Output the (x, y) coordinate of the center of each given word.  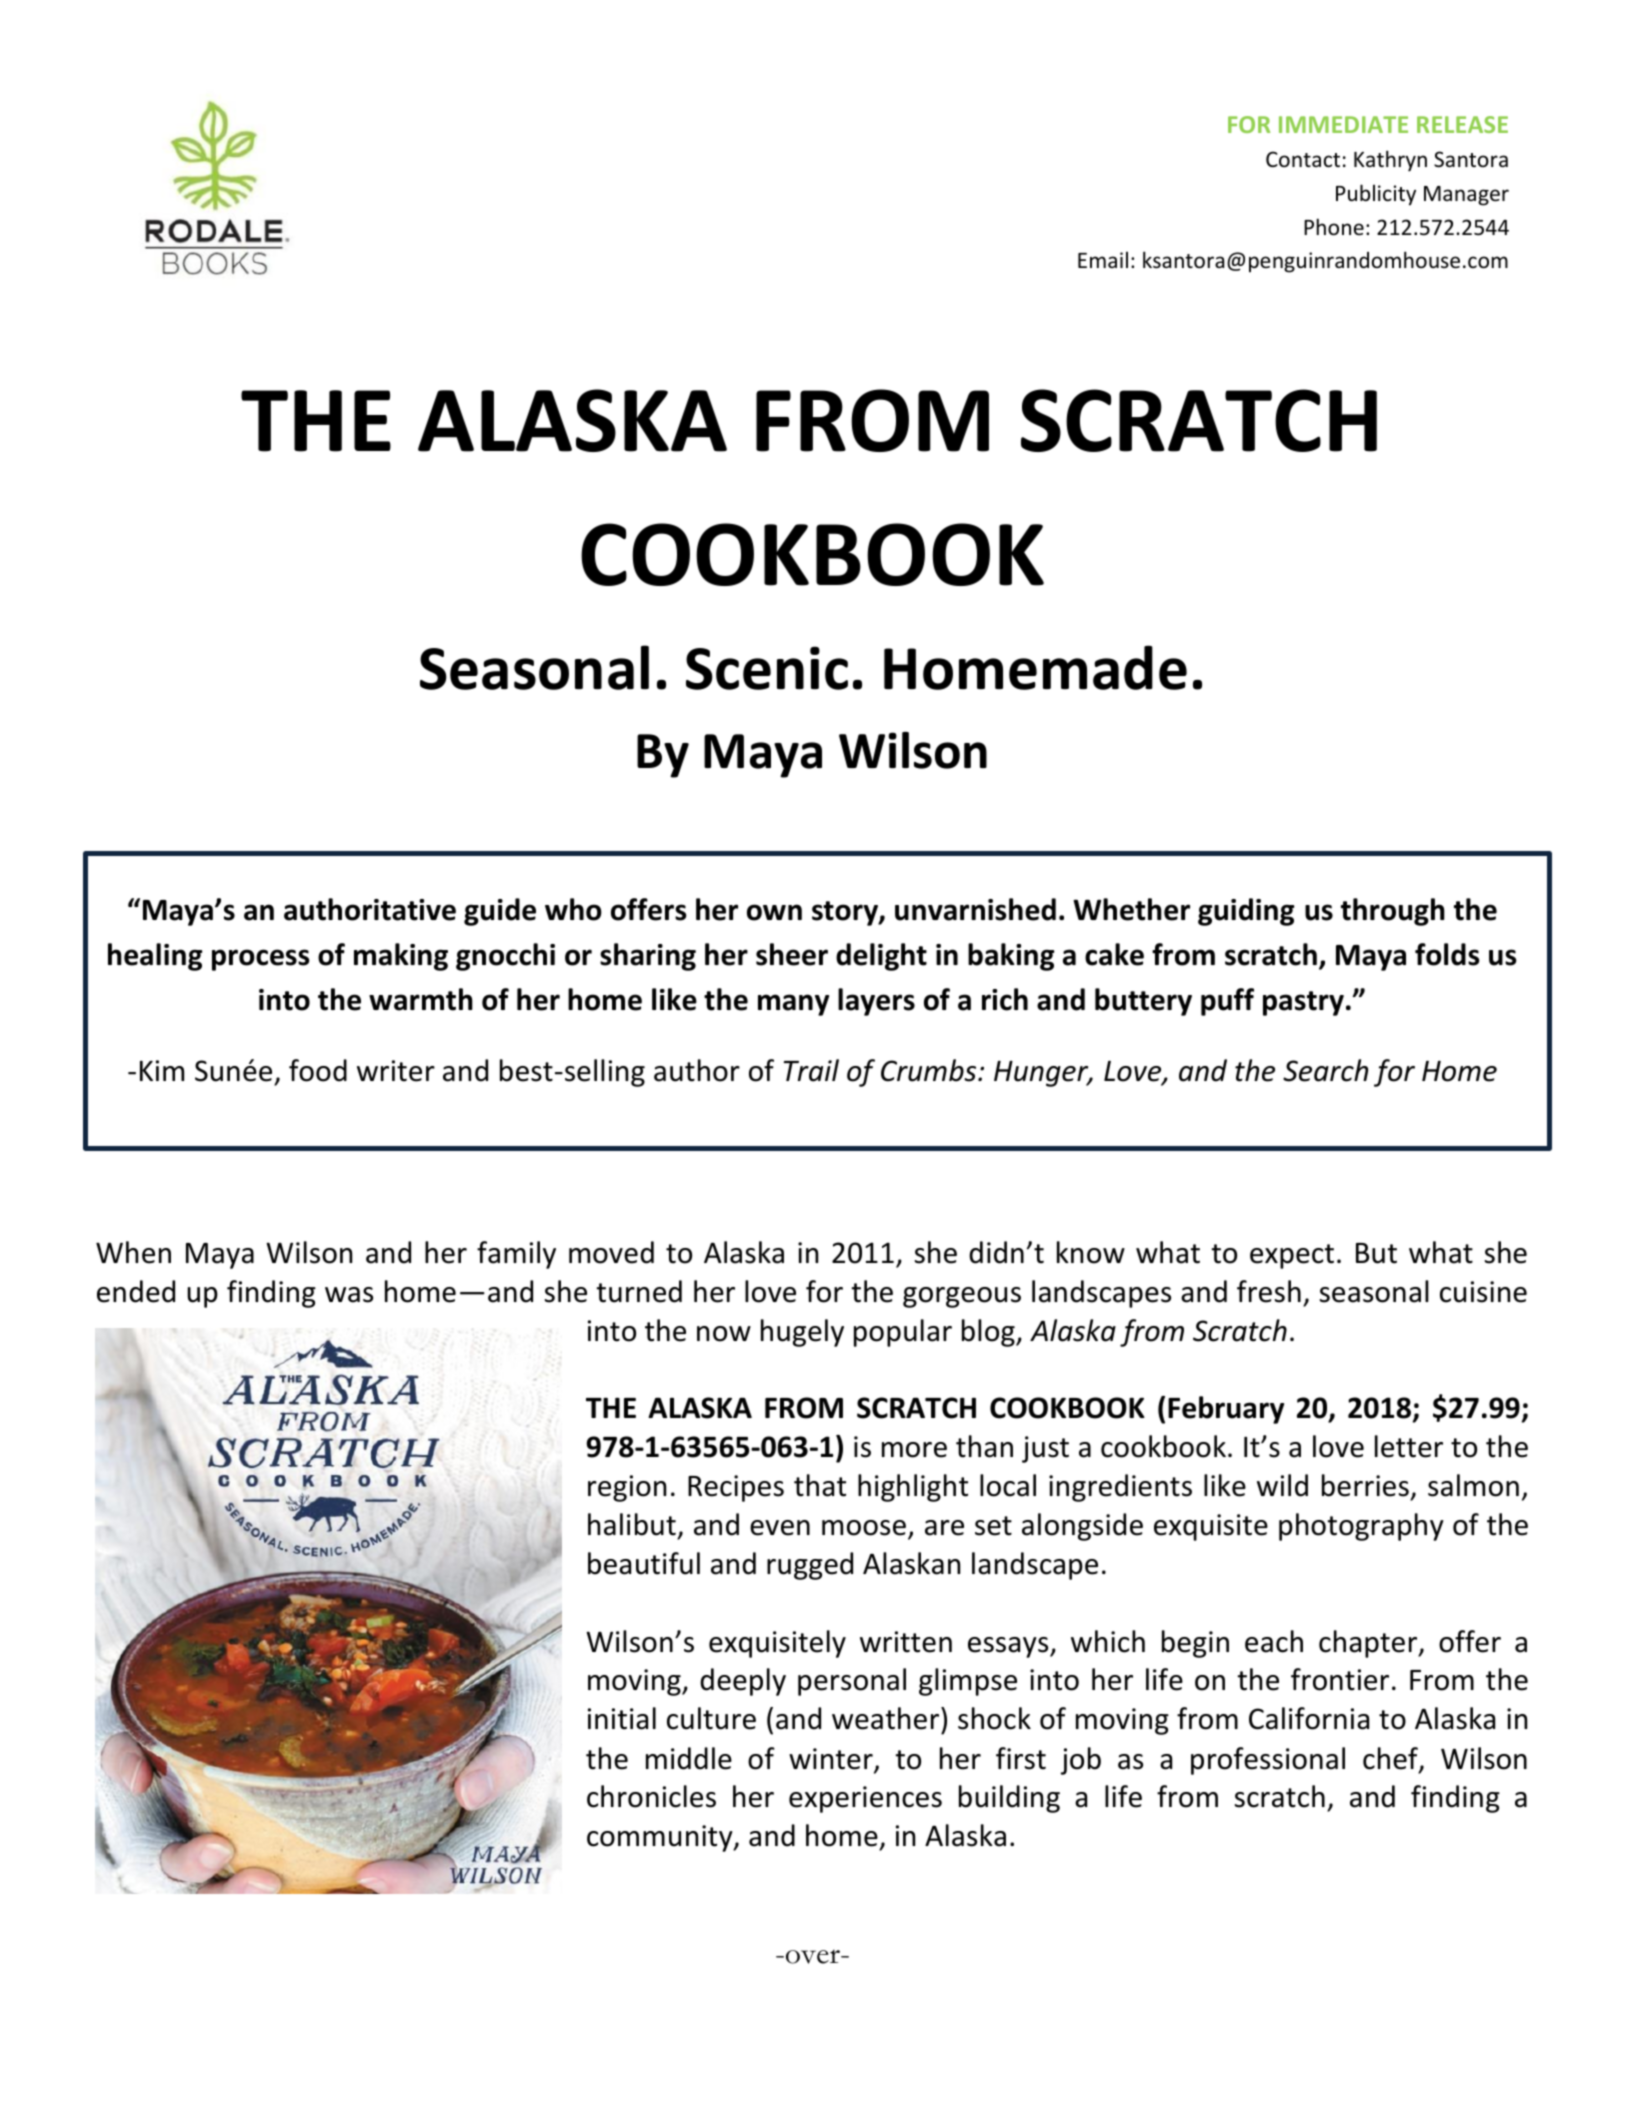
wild (1282, 1485)
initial (622, 1718)
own (774, 912)
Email (1103, 259)
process (261, 960)
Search (1325, 1070)
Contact (1303, 159)
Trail (811, 1070)
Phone (1334, 227)
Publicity (1376, 195)
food (318, 1070)
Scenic (767, 668)
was (349, 1295)
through (1393, 912)
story (846, 913)
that (820, 1485)
